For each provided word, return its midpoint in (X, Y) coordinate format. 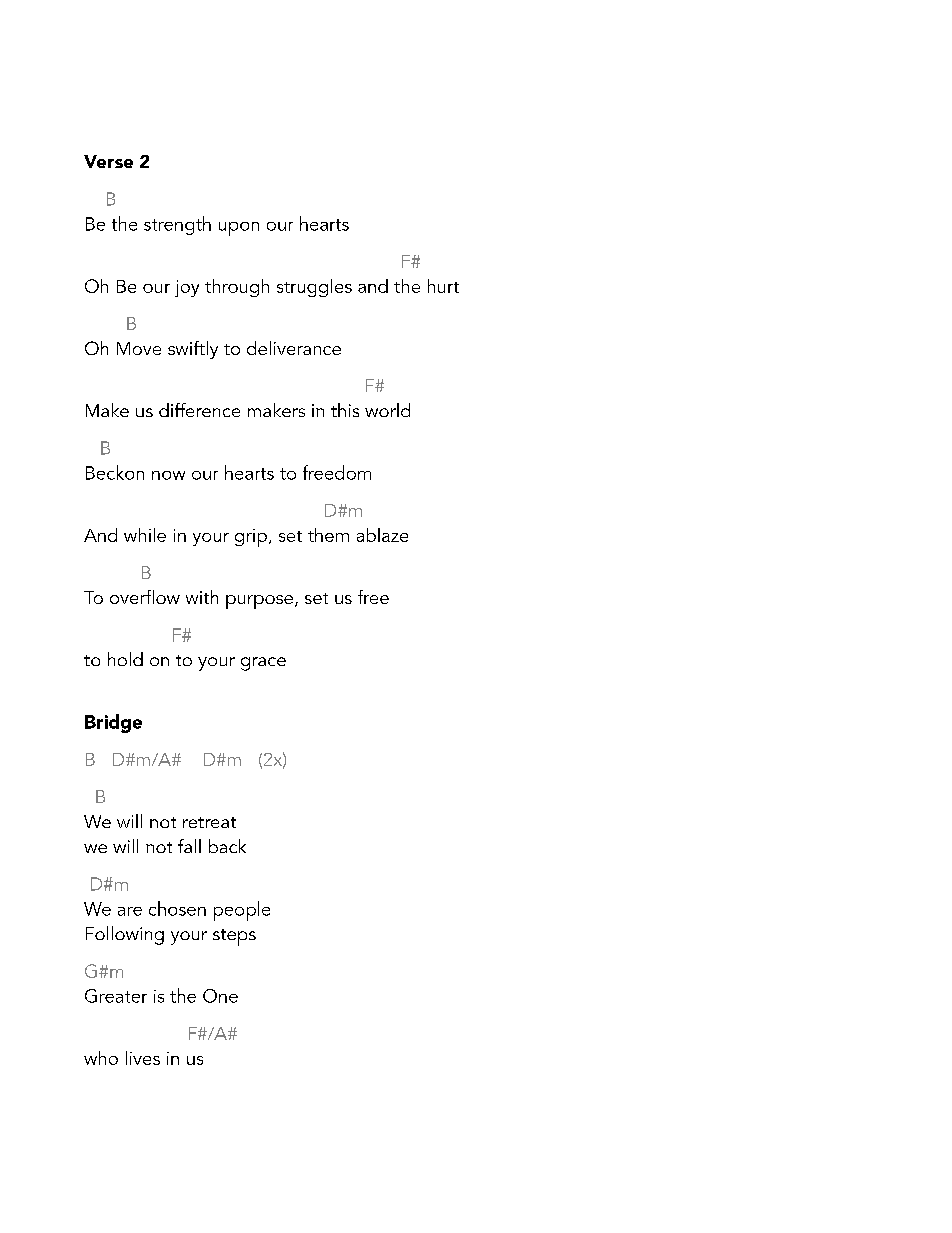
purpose (259, 602)
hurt (443, 286)
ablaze (382, 535)
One (220, 996)
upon (239, 229)
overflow (145, 597)
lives (143, 1058)
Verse (108, 161)
